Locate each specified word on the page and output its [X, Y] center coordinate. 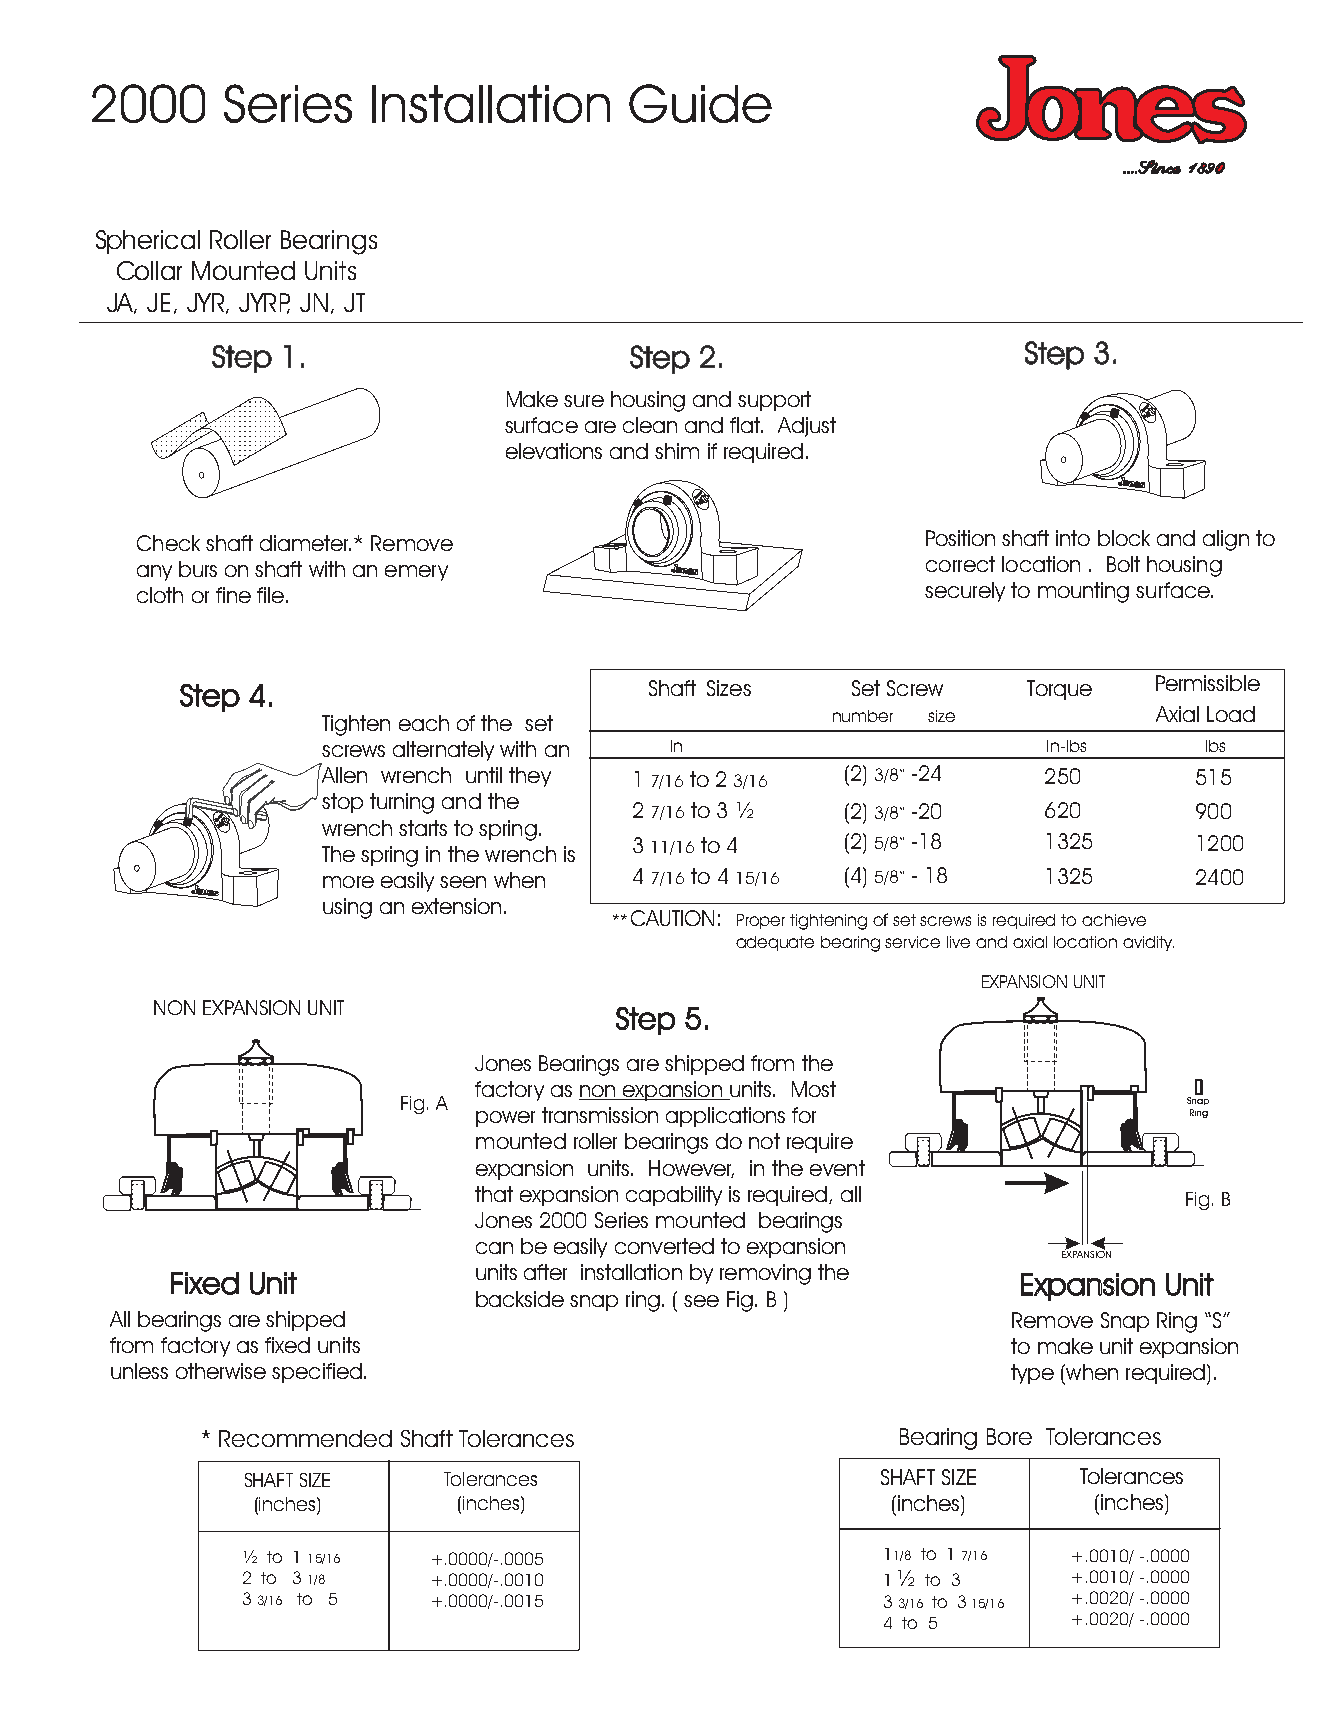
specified [317, 1373]
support [774, 401]
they [530, 777]
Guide [700, 103]
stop [342, 803]
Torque [1059, 690]
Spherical [148, 242]
